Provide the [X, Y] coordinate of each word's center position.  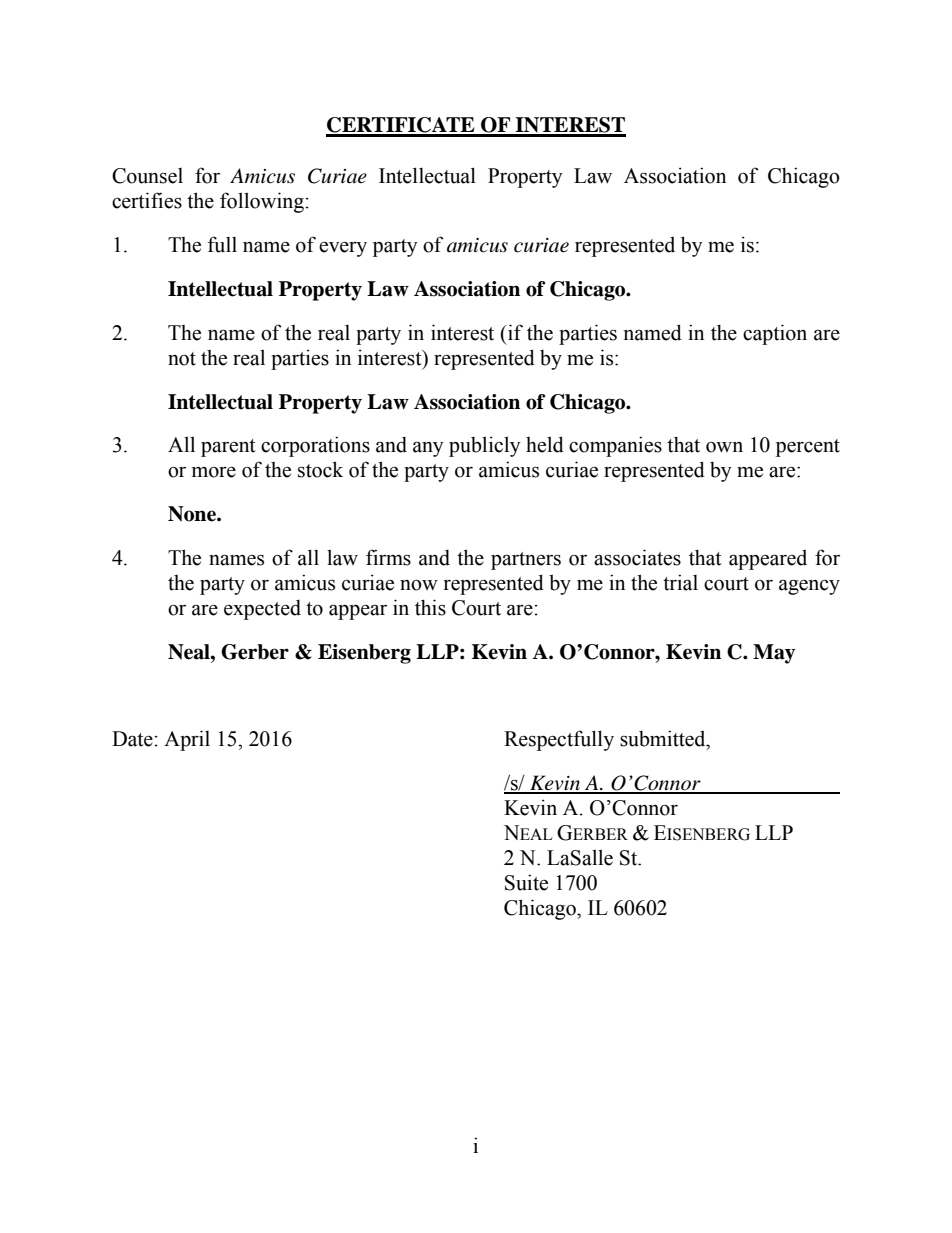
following [262, 202]
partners [526, 561]
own [724, 447]
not [182, 359]
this [430, 607]
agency [809, 587]
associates [637, 557]
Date [132, 739]
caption [775, 334]
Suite [526, 882]
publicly [485, 446]
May [774, 654]
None [193, 514]
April [187, 740]
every [343, 249]
